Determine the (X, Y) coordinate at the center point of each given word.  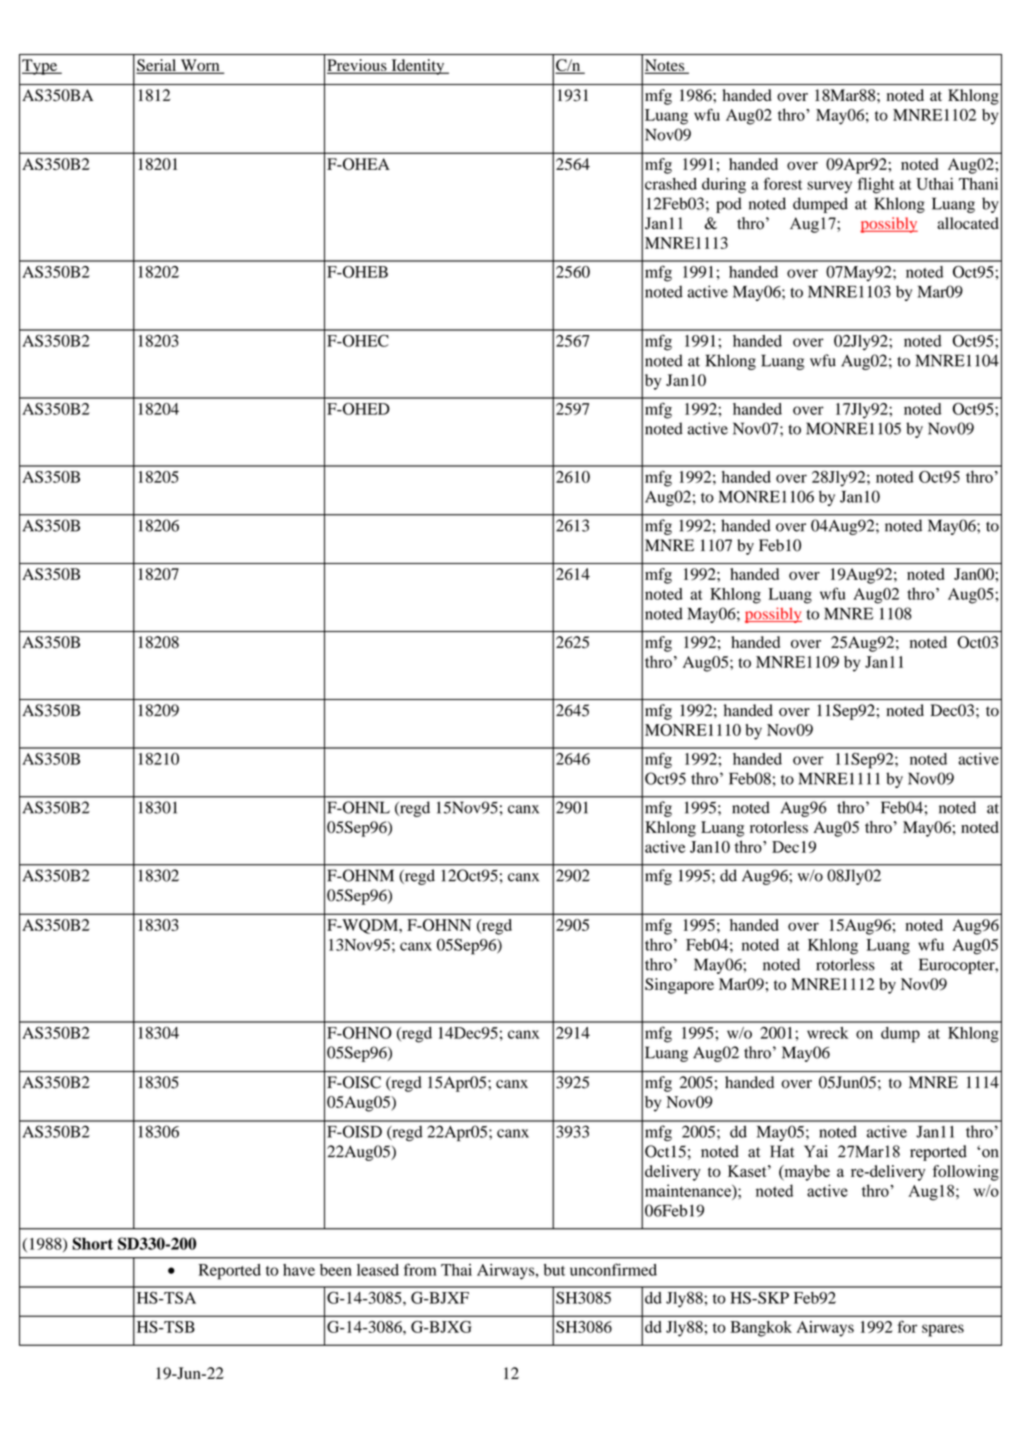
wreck (828, 1033)
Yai (816, 1151)
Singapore (679, 986)
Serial (157, 66)
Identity (418, 67)
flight (876, 185)
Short (92, 1243)
